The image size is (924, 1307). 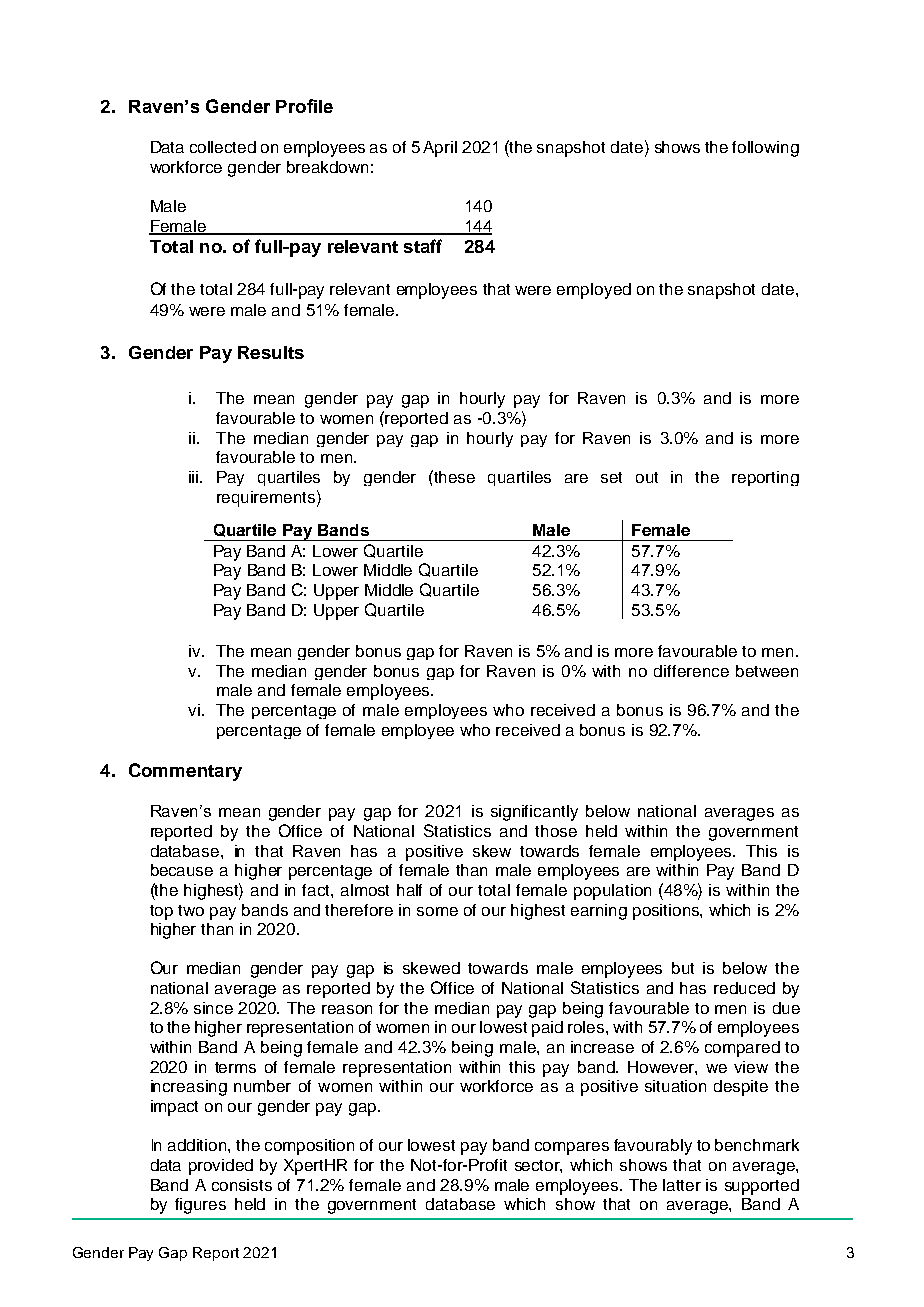 I want to click on latter, so click(x=682, y=1185).
